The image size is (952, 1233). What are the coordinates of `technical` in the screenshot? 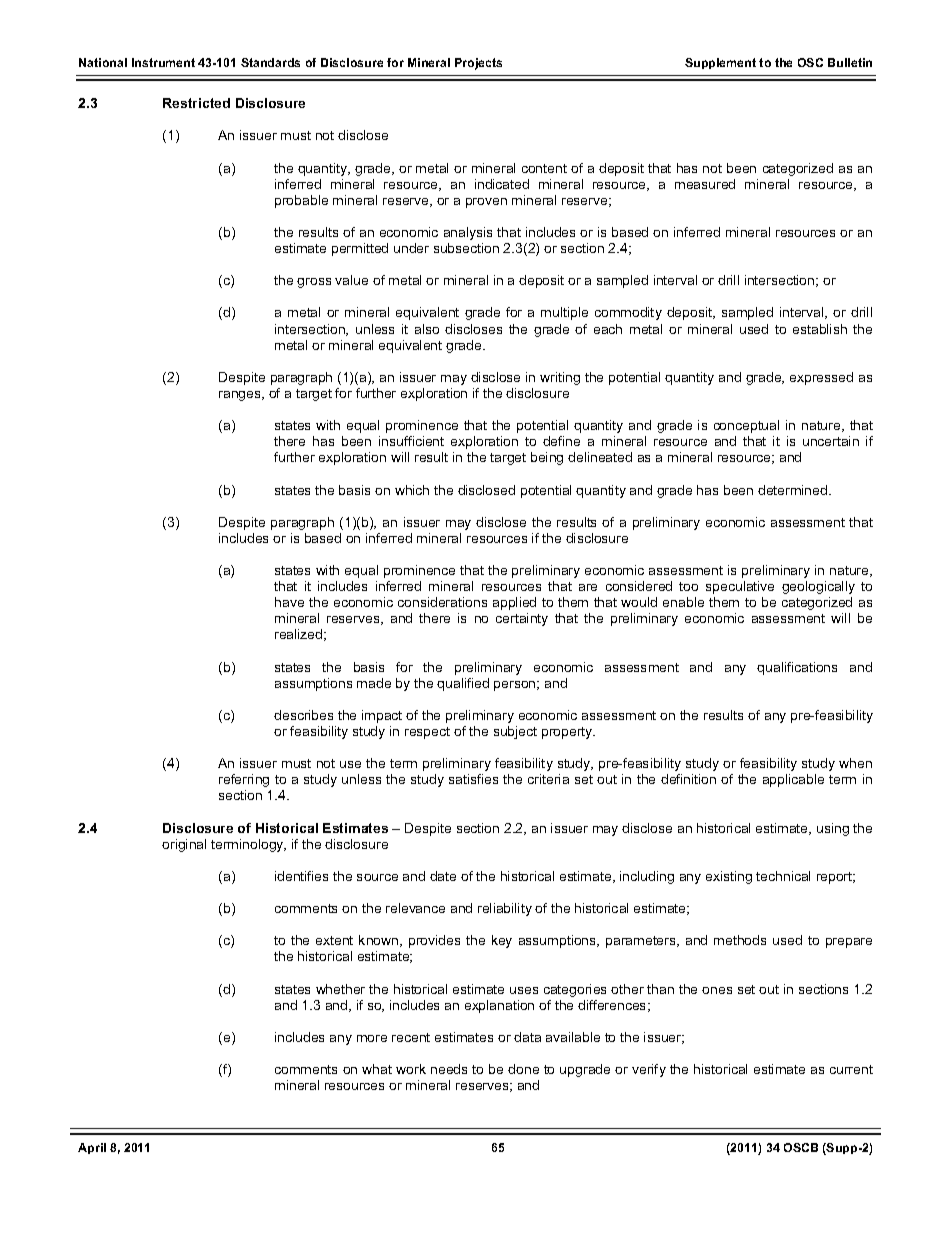 It's located at (783, 876).
